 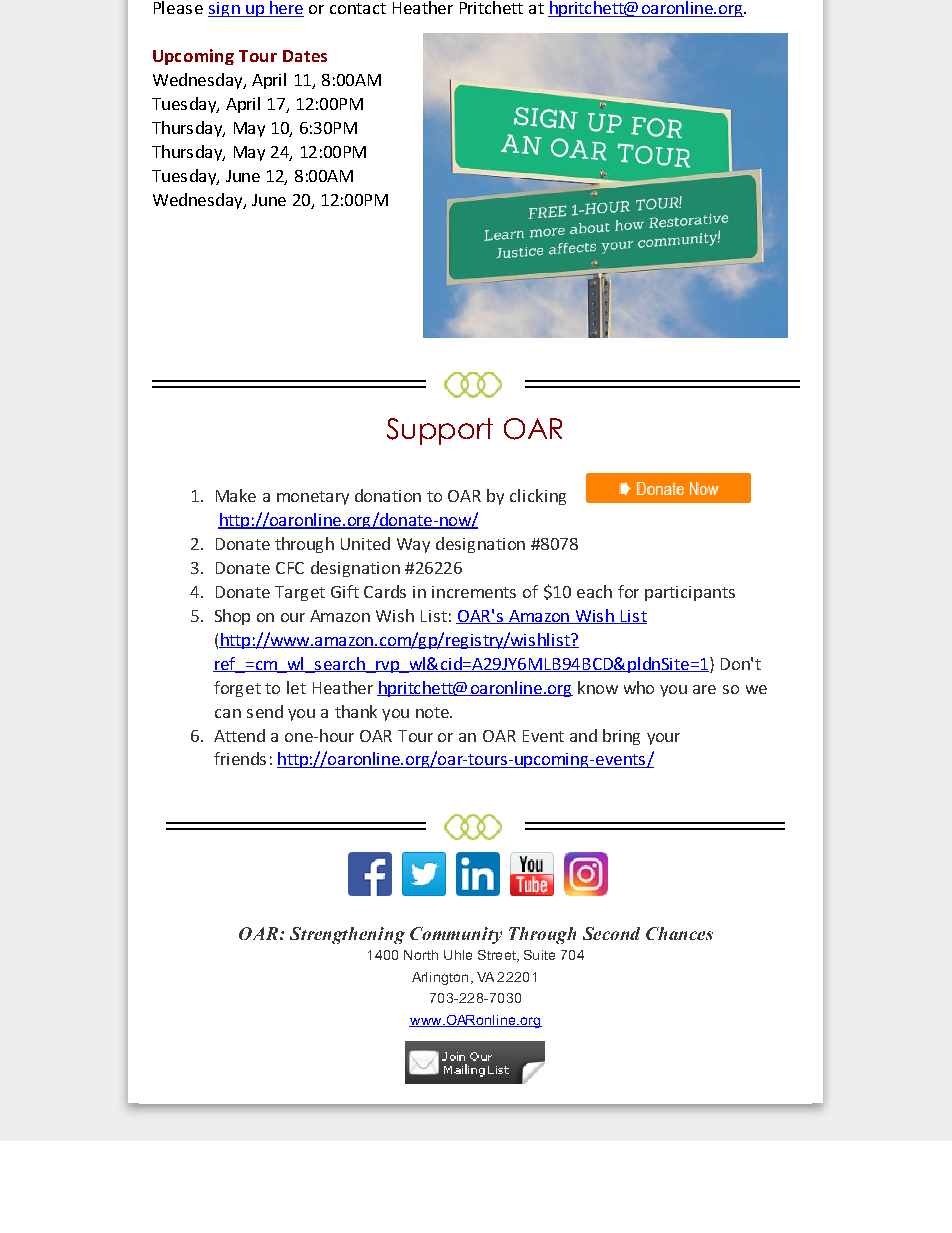 What do you see at coordinates (313, 498) in the page?
I see `monetary` at bounding box center [313, 498].
